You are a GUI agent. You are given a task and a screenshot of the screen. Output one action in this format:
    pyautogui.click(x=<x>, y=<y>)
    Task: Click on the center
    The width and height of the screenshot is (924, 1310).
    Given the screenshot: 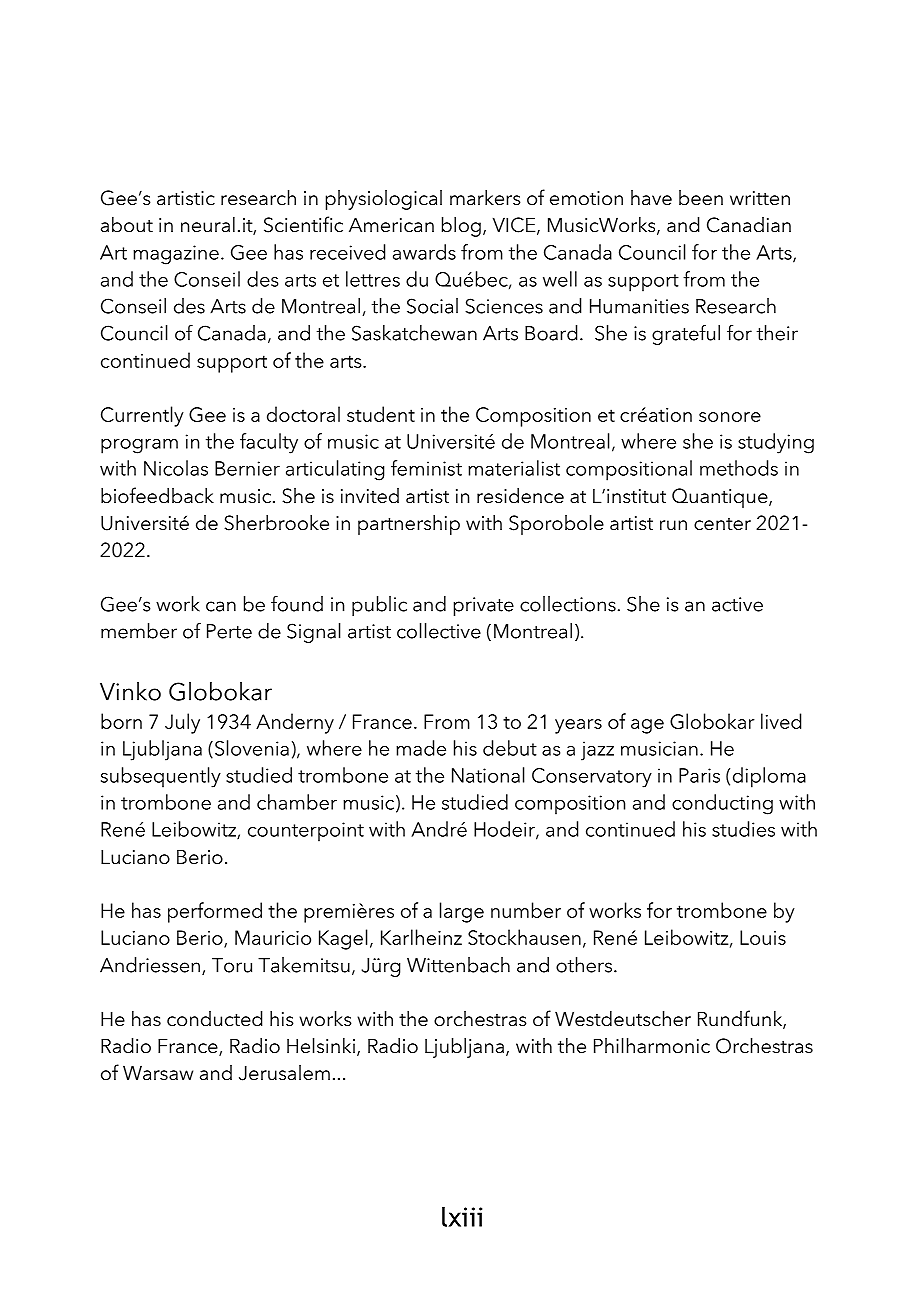 What is the action you would take?
    pyautogui.click(x=722, y=524)
